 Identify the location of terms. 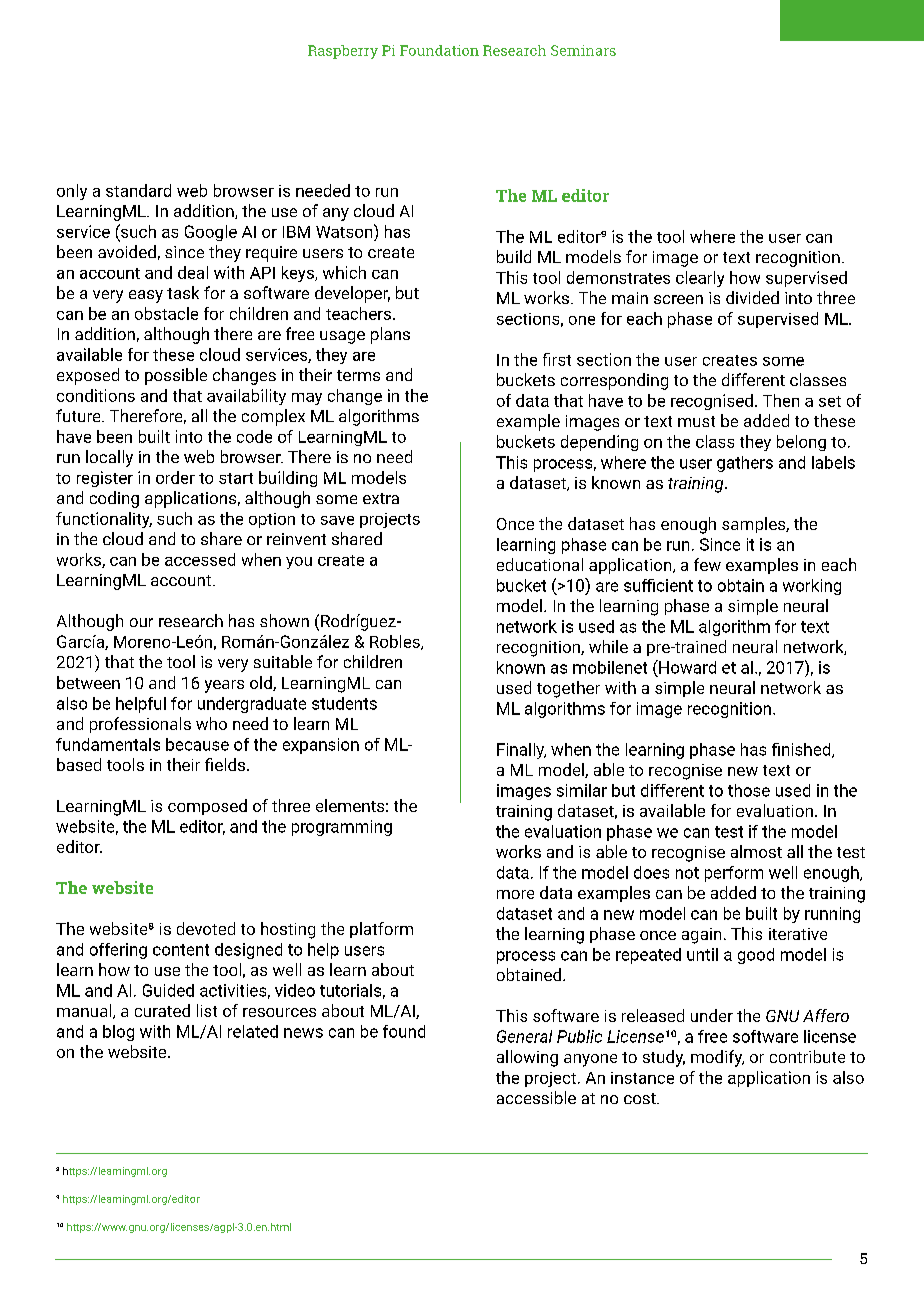
(358, 375).
